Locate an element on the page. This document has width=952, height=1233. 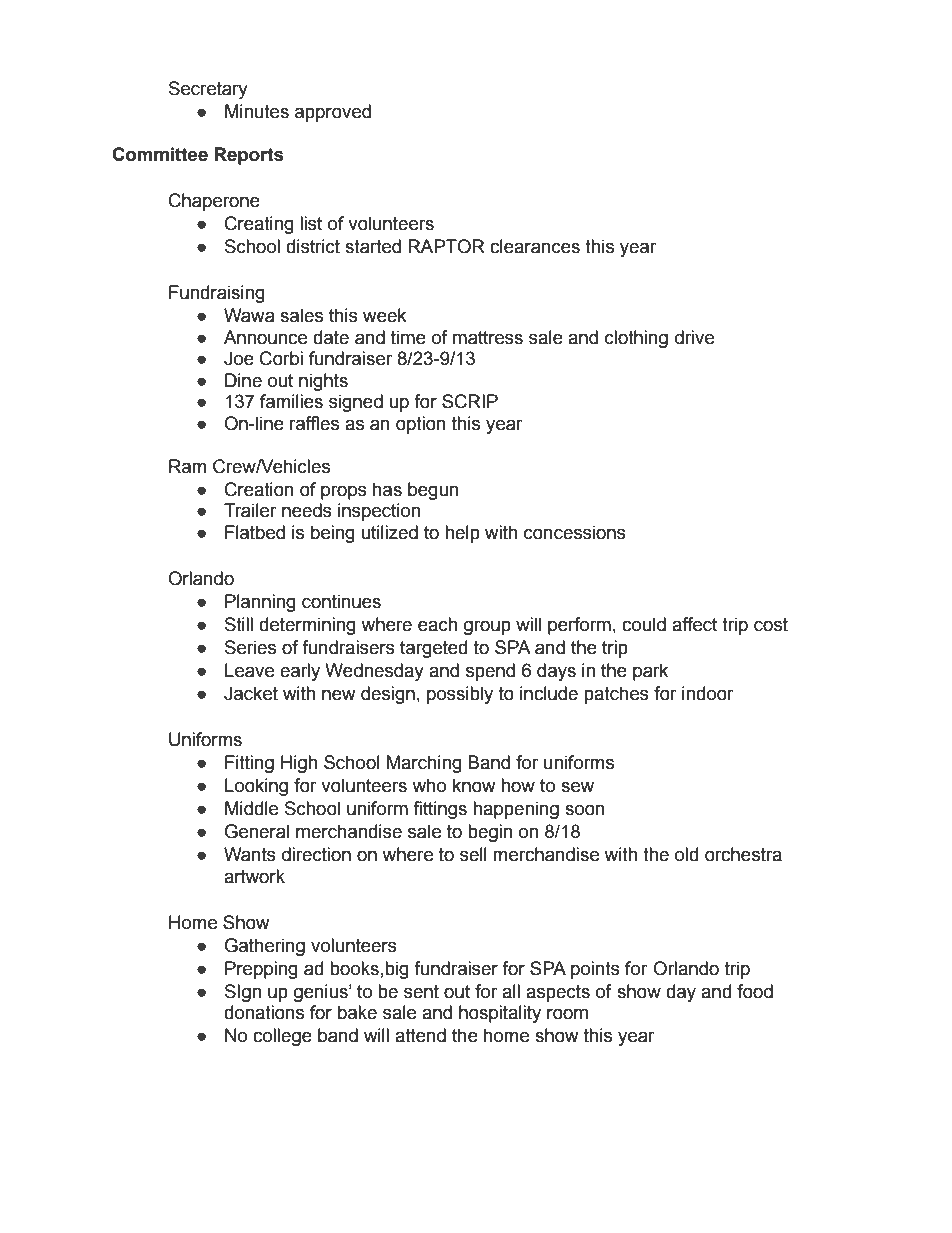
know is located at coordinates (474, 785).
